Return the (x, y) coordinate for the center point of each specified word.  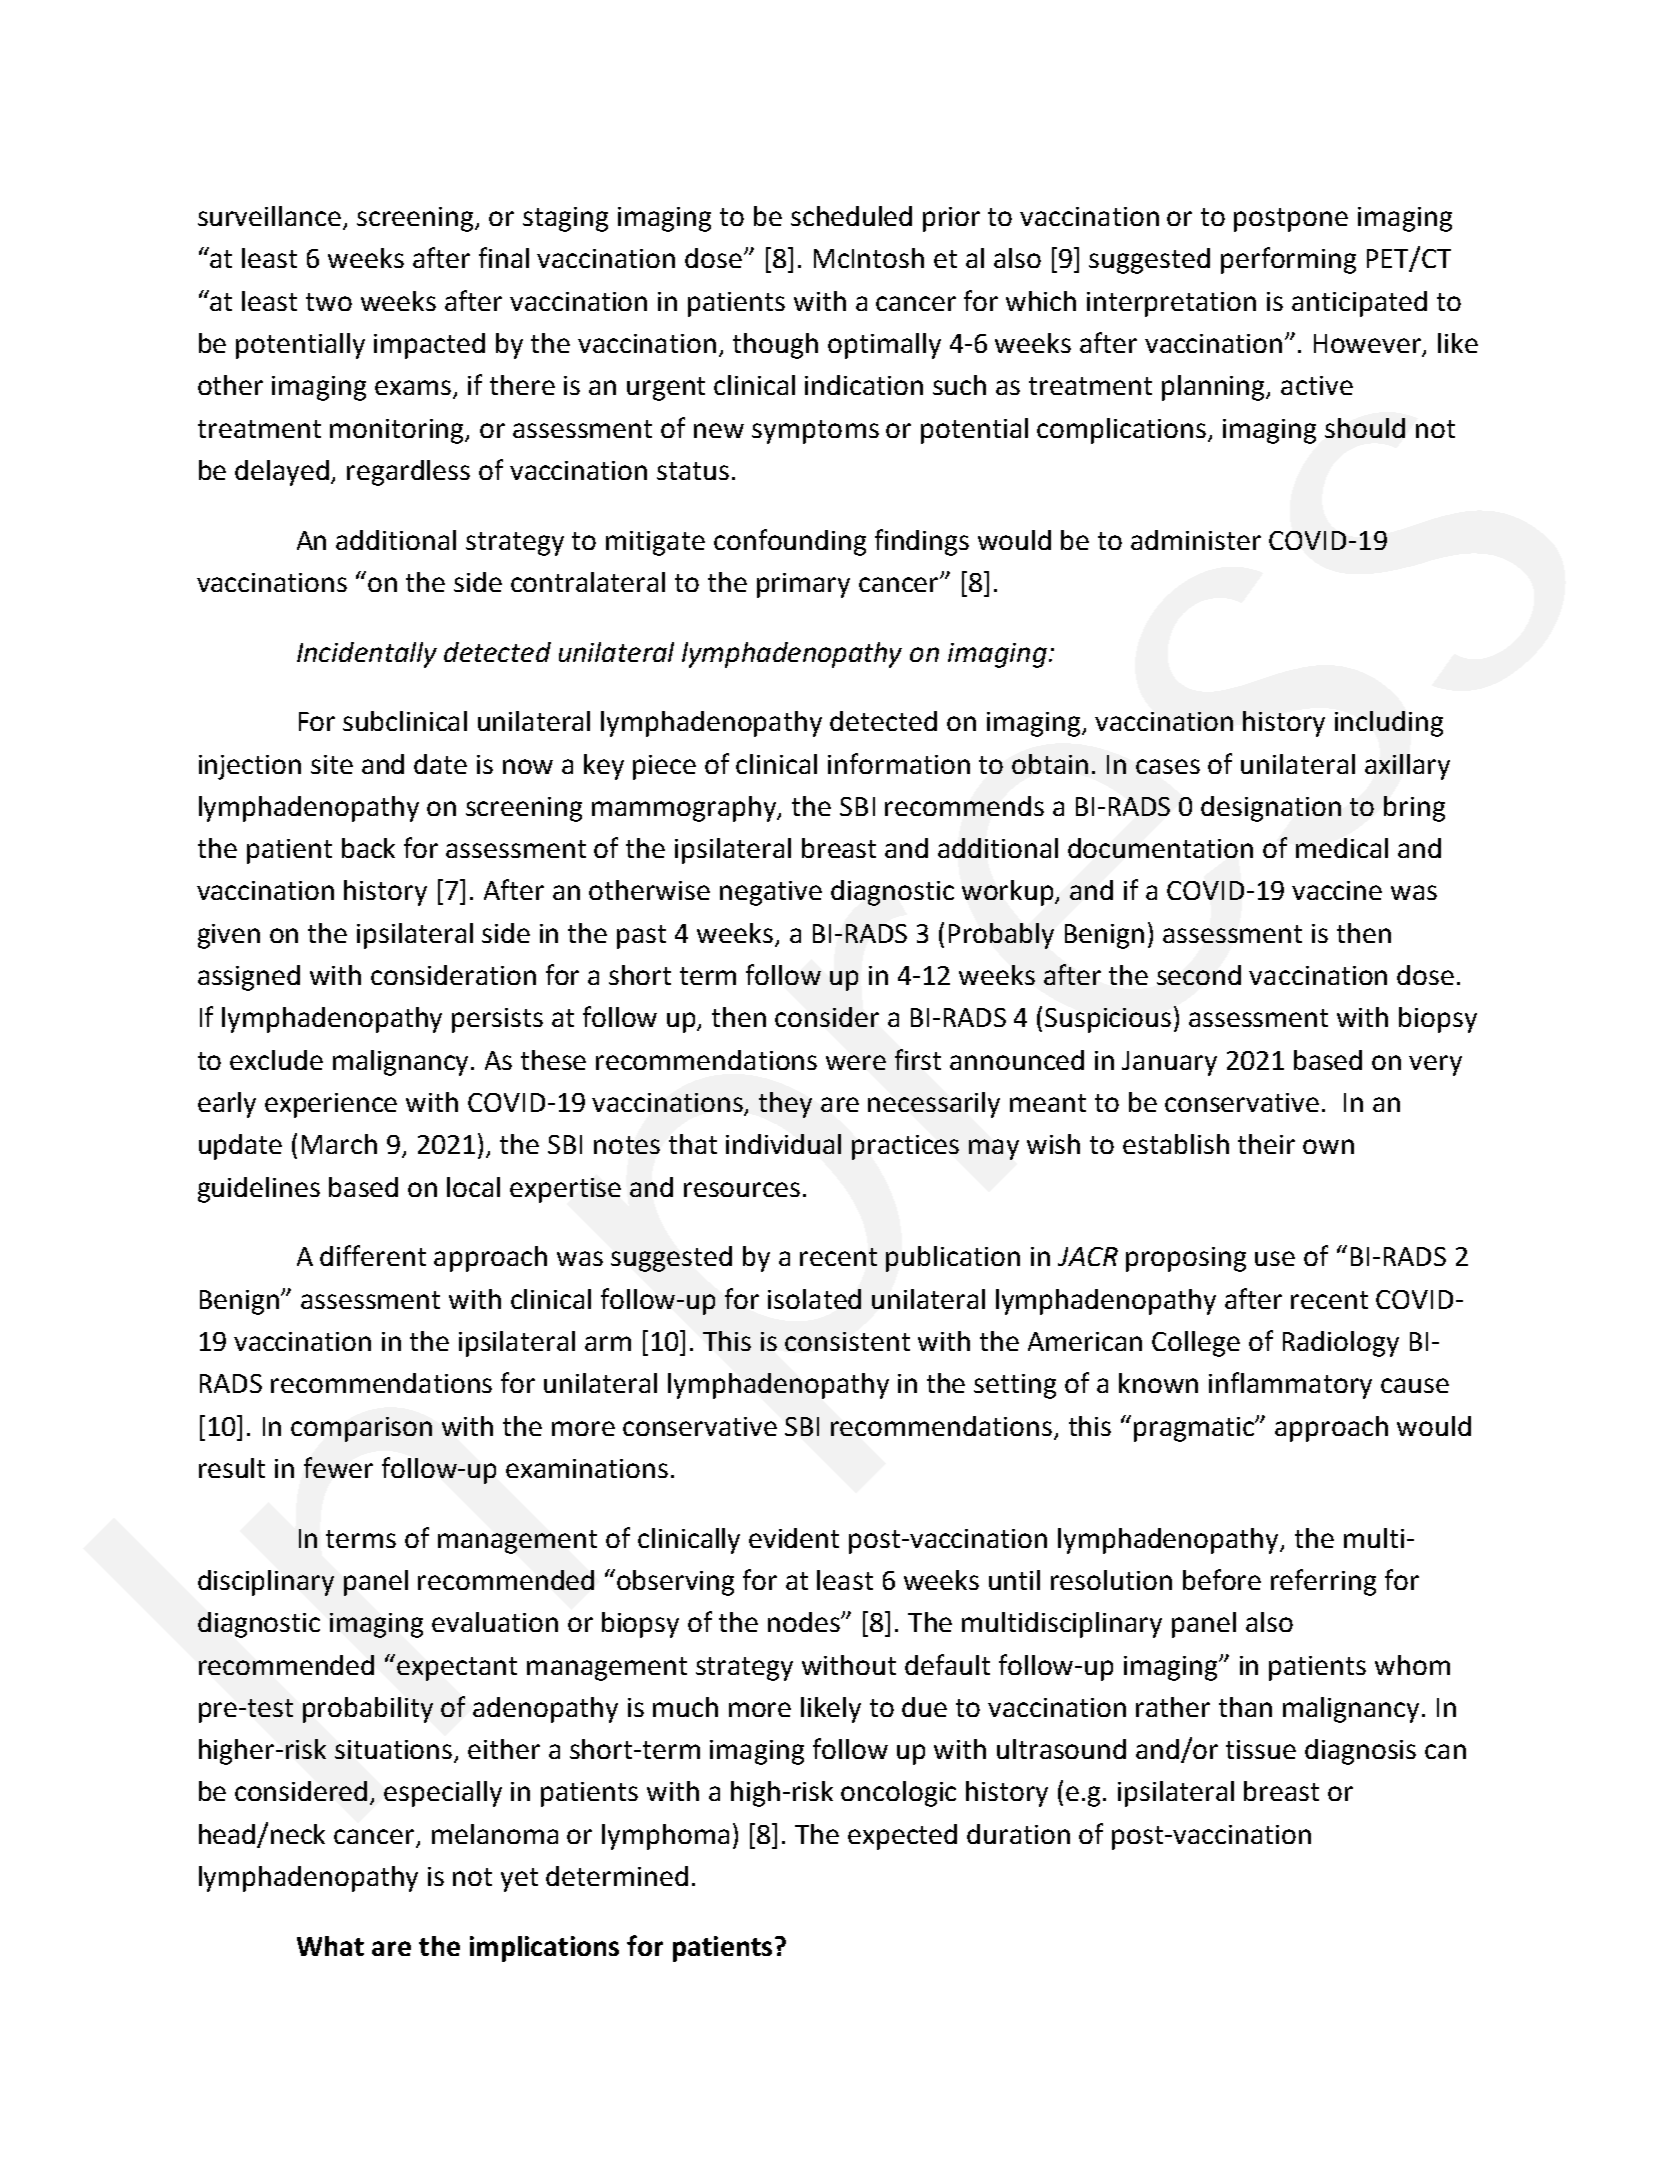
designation (1271, 809)
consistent (847, 1341)
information (899, 763)
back (368, 848)
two (329, 302)
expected (902, 1837)
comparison (361, 1429)
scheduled (851, 216)
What (330, 1946)
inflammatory (1290, 1385)
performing (1288, 260)
